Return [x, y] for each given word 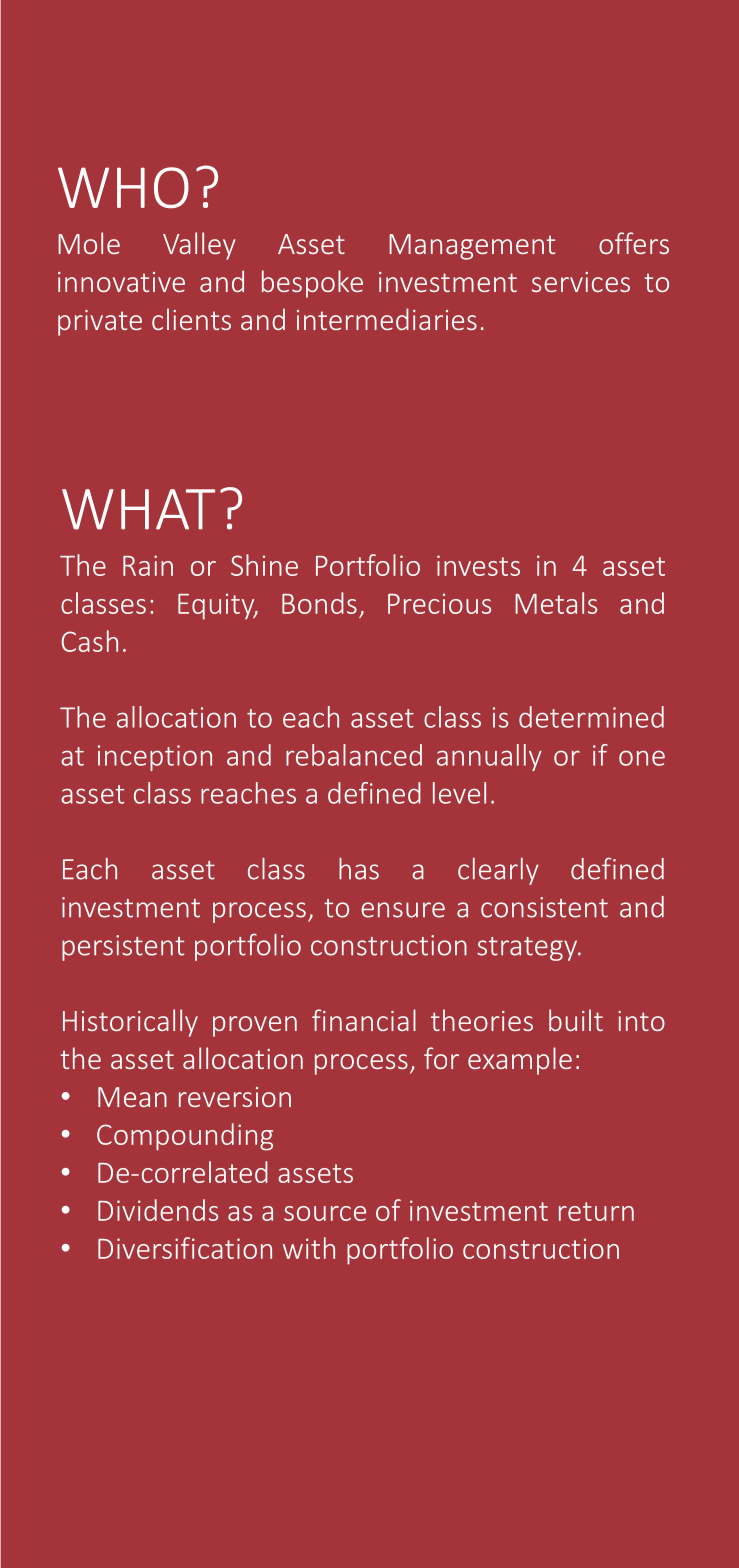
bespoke [312, 284]
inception [155, 758]
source [325, 1213]
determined [591, 717]
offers [634, 243]
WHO [123, 187]
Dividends [158, 1210]
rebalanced [354, 755]
